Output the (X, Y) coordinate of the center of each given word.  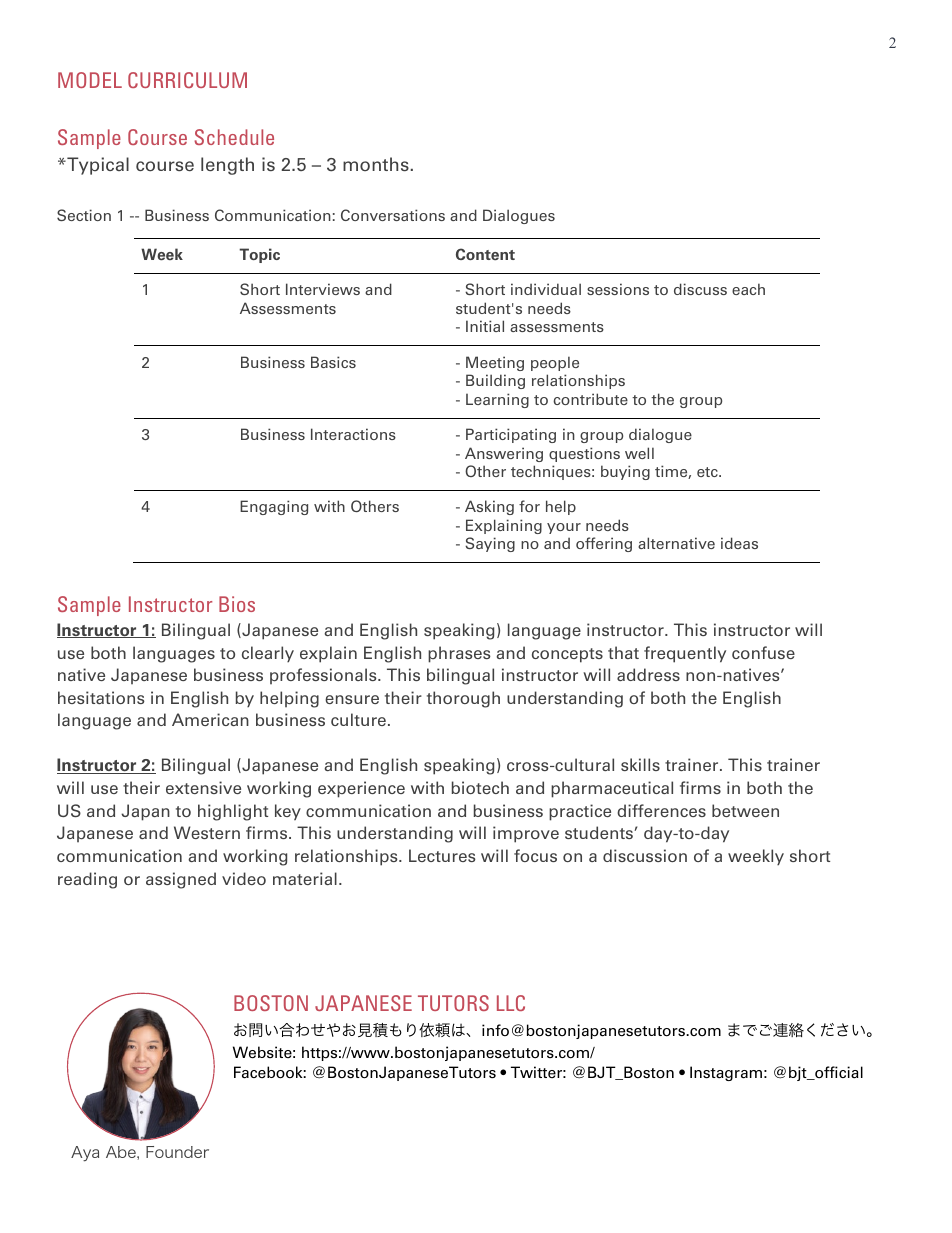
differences (661, 810)
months (376, 164)
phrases (459, 654)
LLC (511, 1003)
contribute (590, 399)
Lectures (442, 855)
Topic (259, 255)
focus (535, 855)
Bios (237, 604)
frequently (685, 654)
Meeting (495, 363)
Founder (177, 1152)
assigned (181, 880)
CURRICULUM (187, 80)
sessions (618, 289)
